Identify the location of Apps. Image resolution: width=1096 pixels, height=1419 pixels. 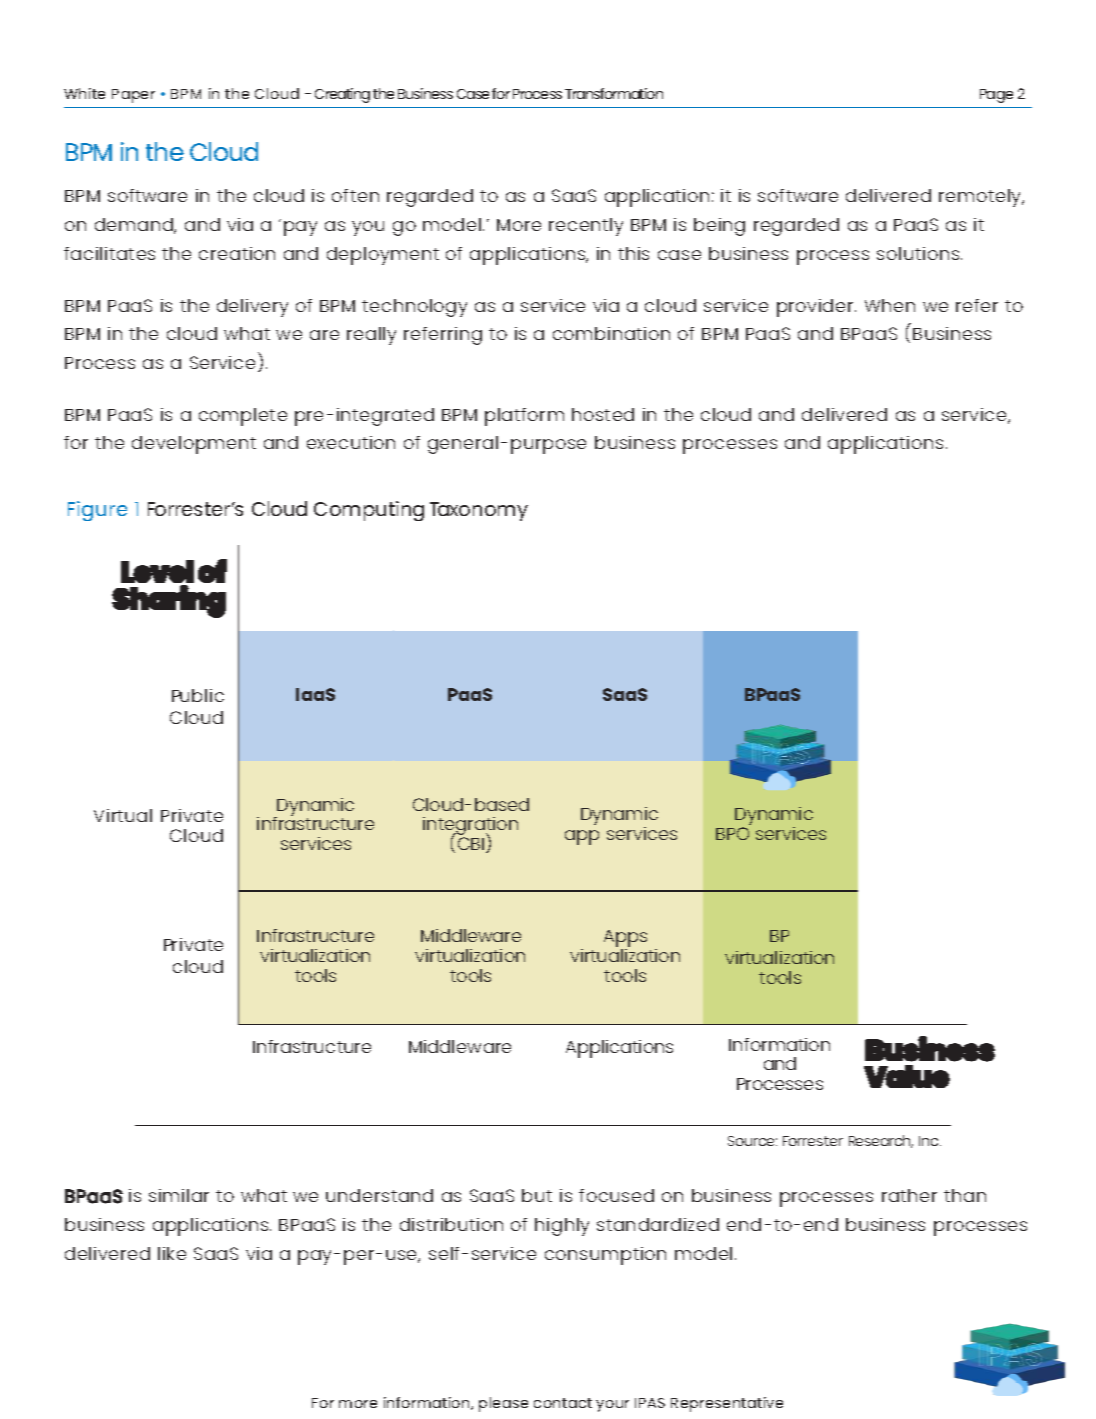
(625, 940).
